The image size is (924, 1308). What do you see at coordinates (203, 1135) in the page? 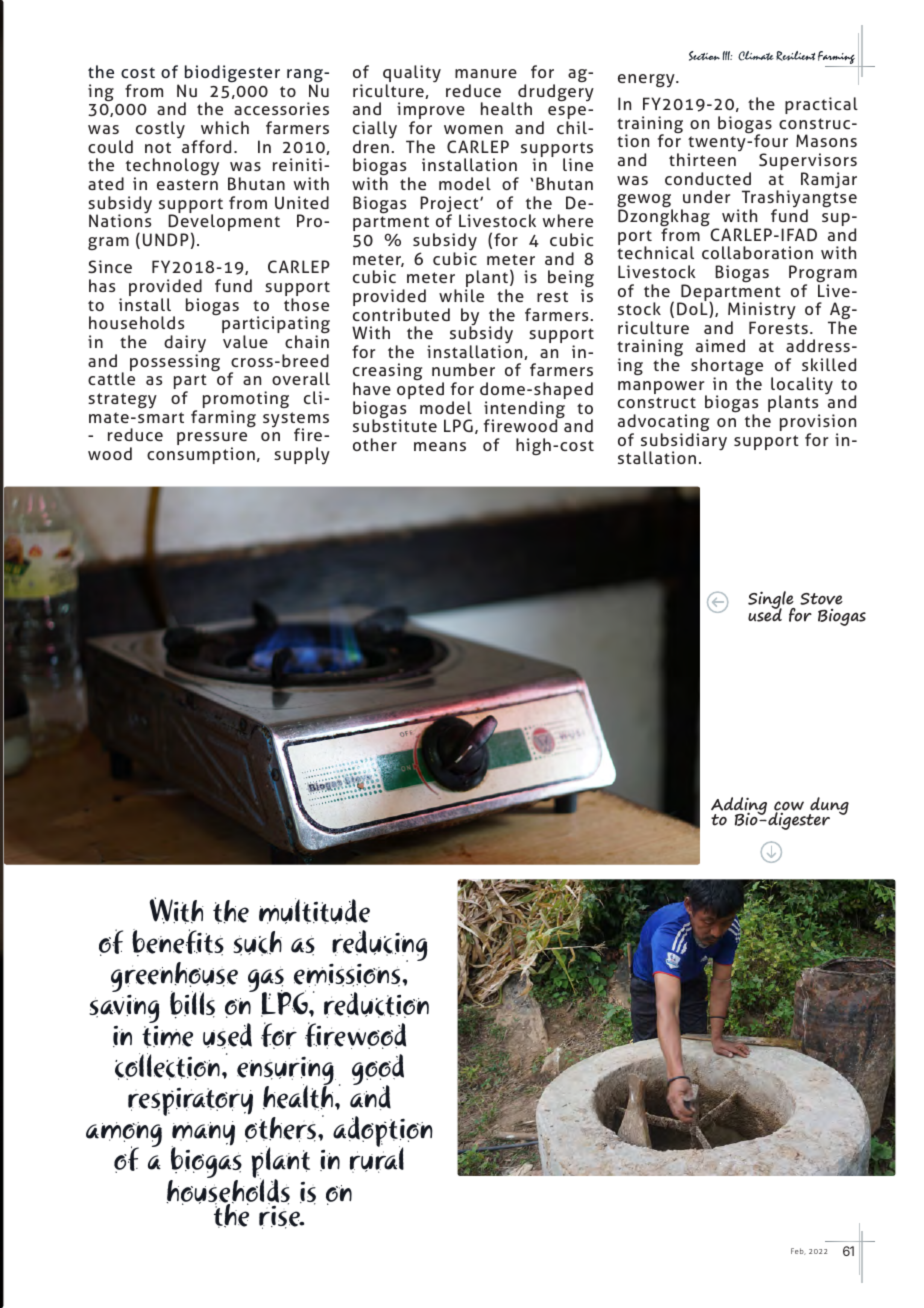
I see `many` at bounding box center [203, 1135].
